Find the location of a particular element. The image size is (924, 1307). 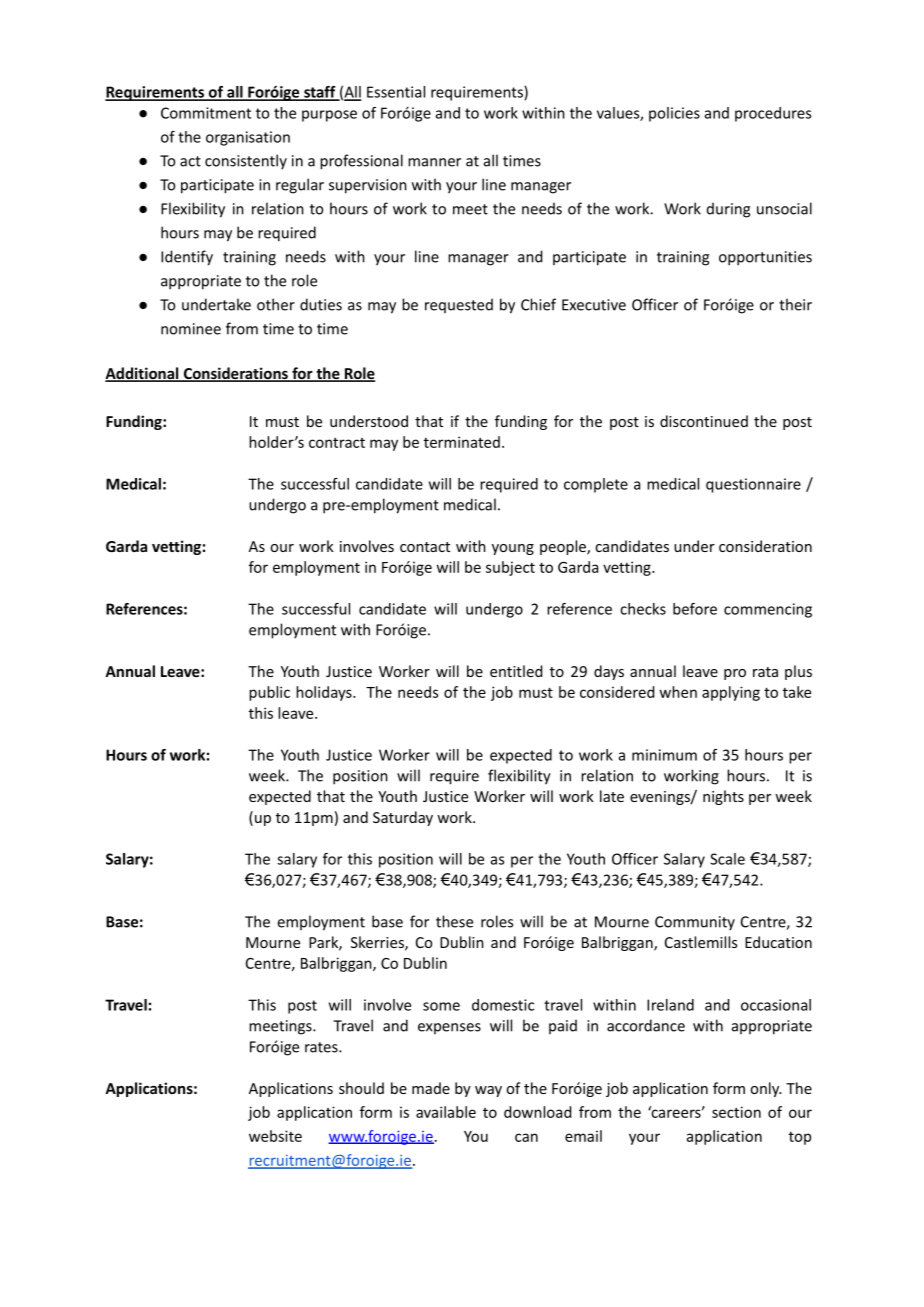

manner is located at coordinates (434, 162).
